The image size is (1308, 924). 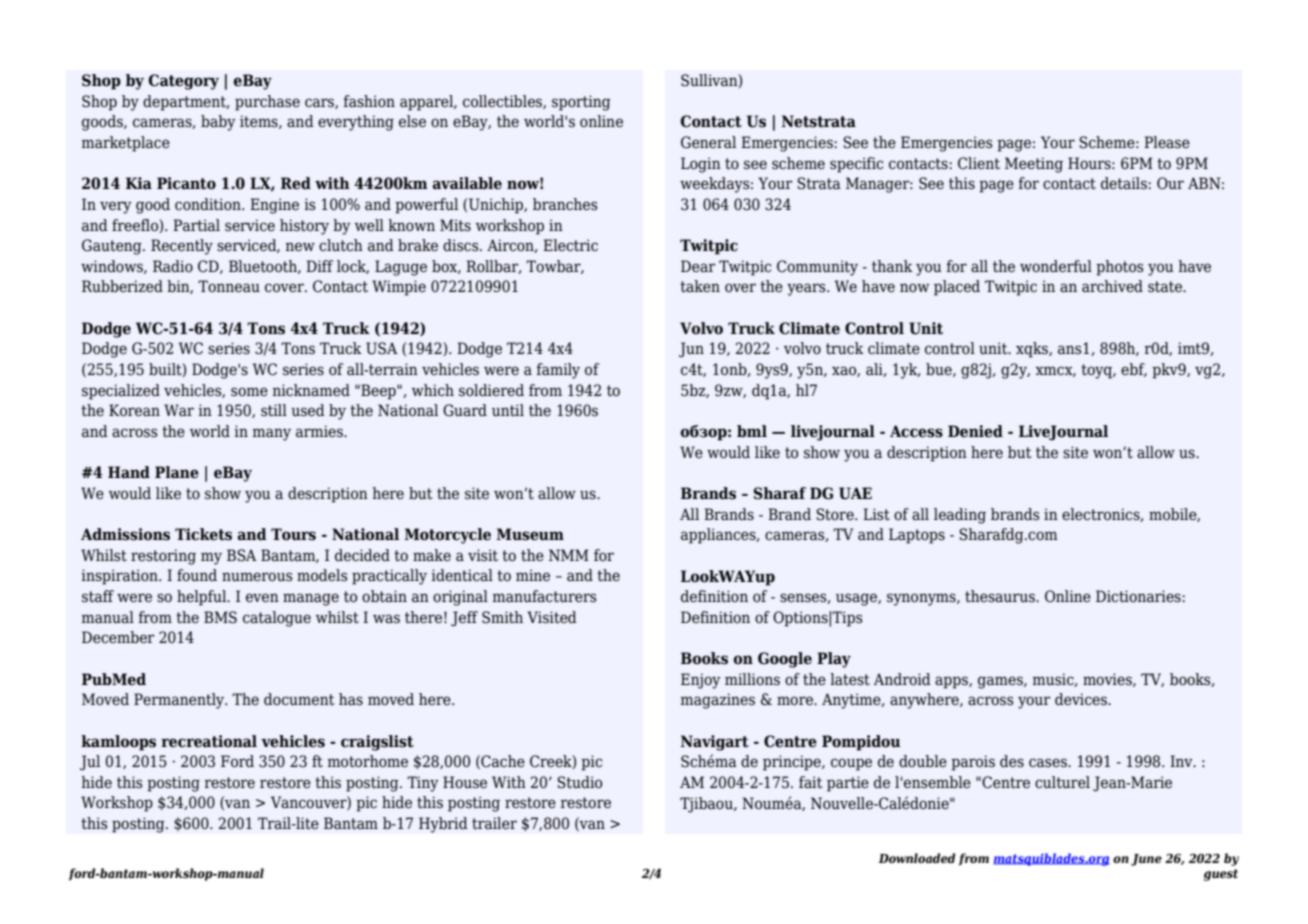 What do you see at coordinates (242, 555) in the document?
I see `BSA` at bounding box center [242, 555].
